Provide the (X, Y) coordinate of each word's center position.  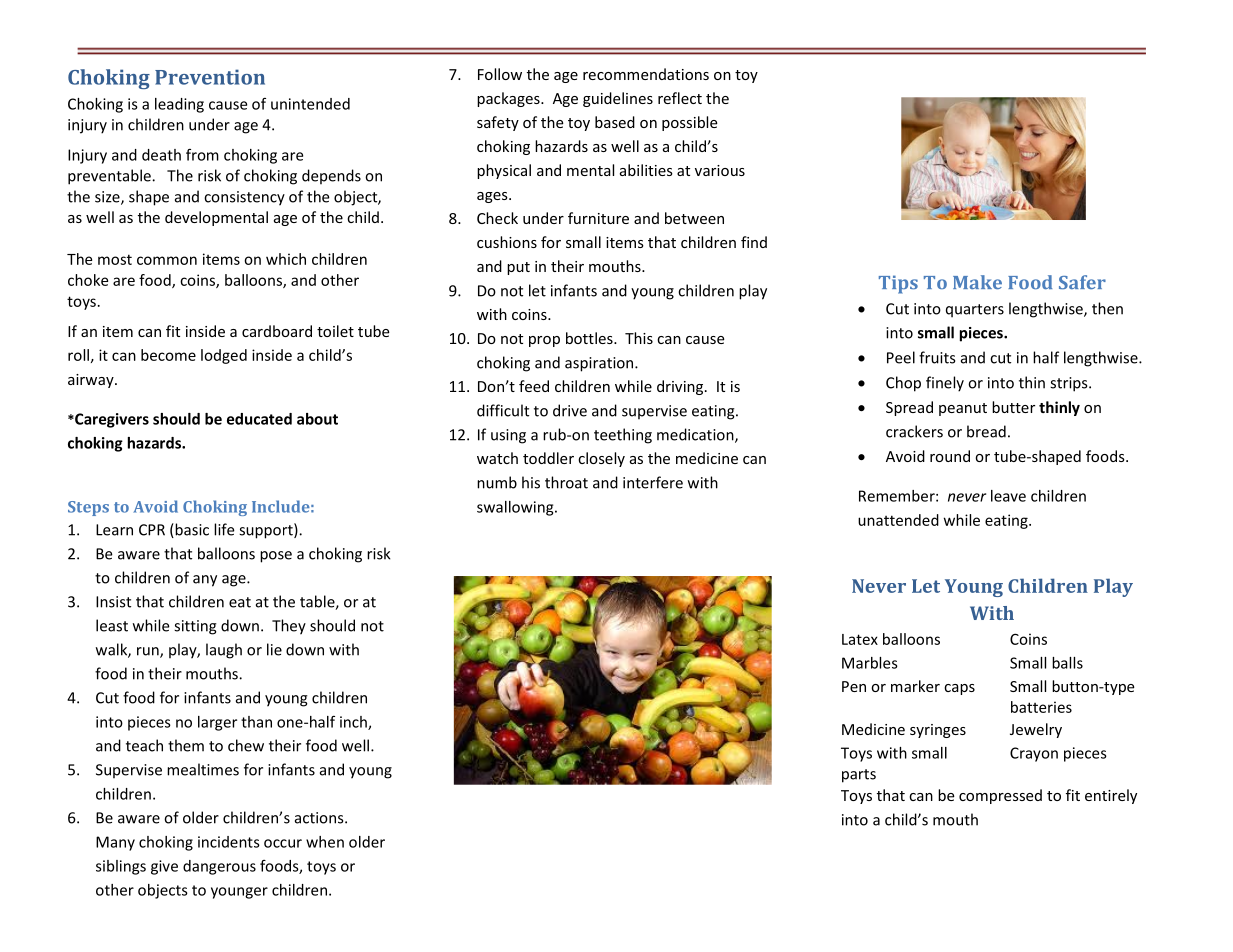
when (325, 842)
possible (690, 123)
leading (179, 105)
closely (601, 459)
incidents (229, 842)
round (950, 456)
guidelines (618, 99)
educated (259, 419)
